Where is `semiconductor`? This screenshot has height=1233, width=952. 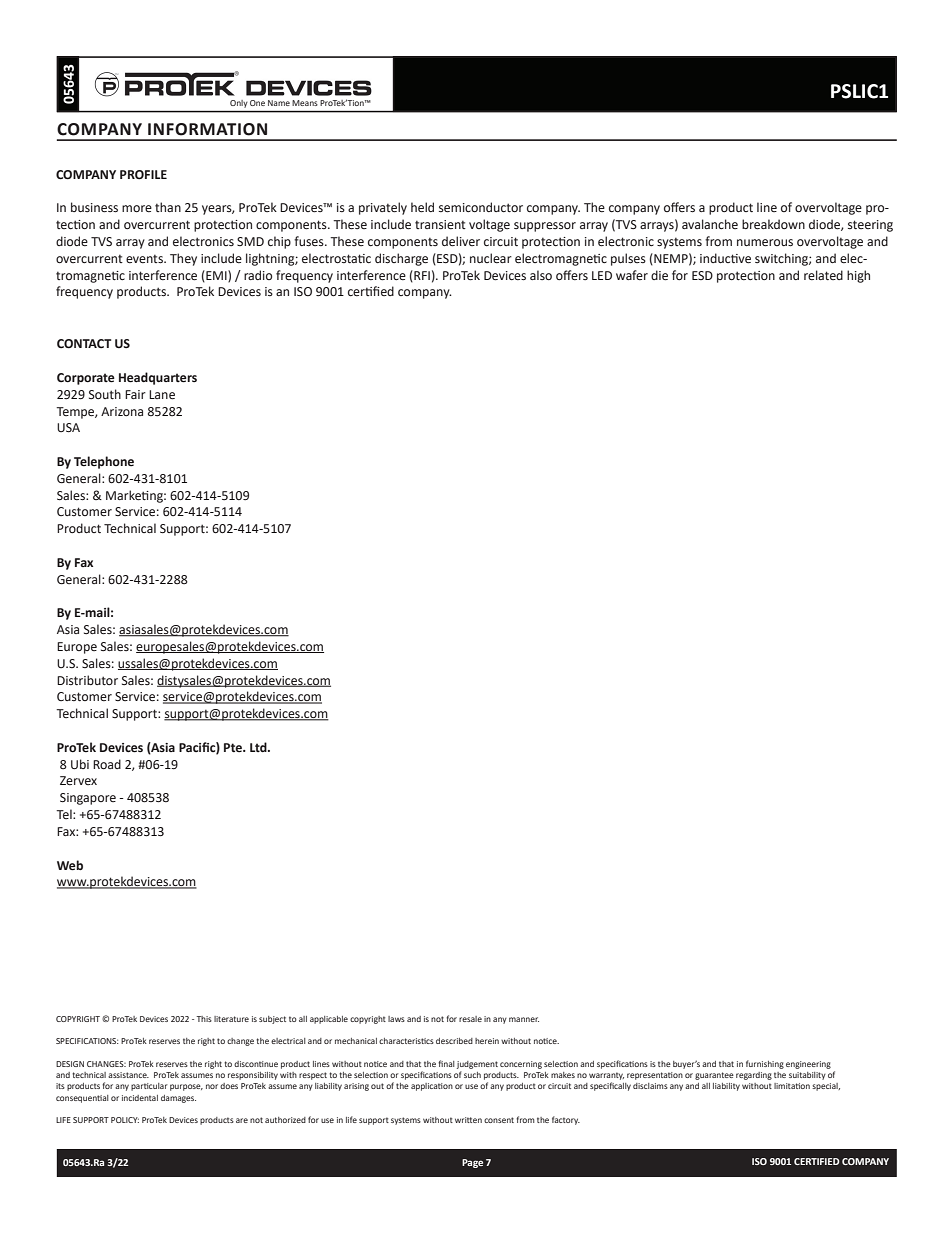
semiconductor is located at coordinates (481, 207).
